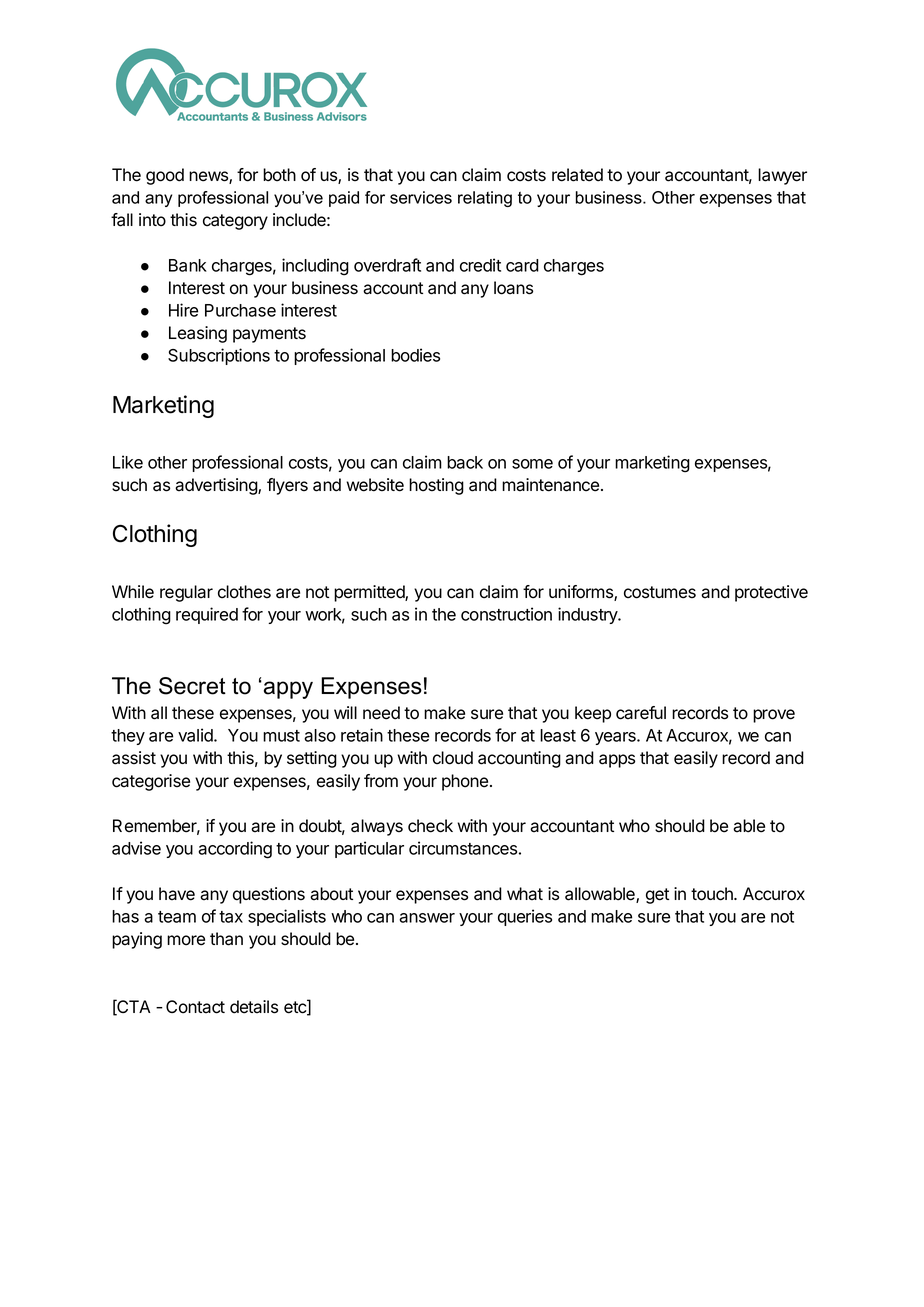  I want to click on category, so click(235, 222).
